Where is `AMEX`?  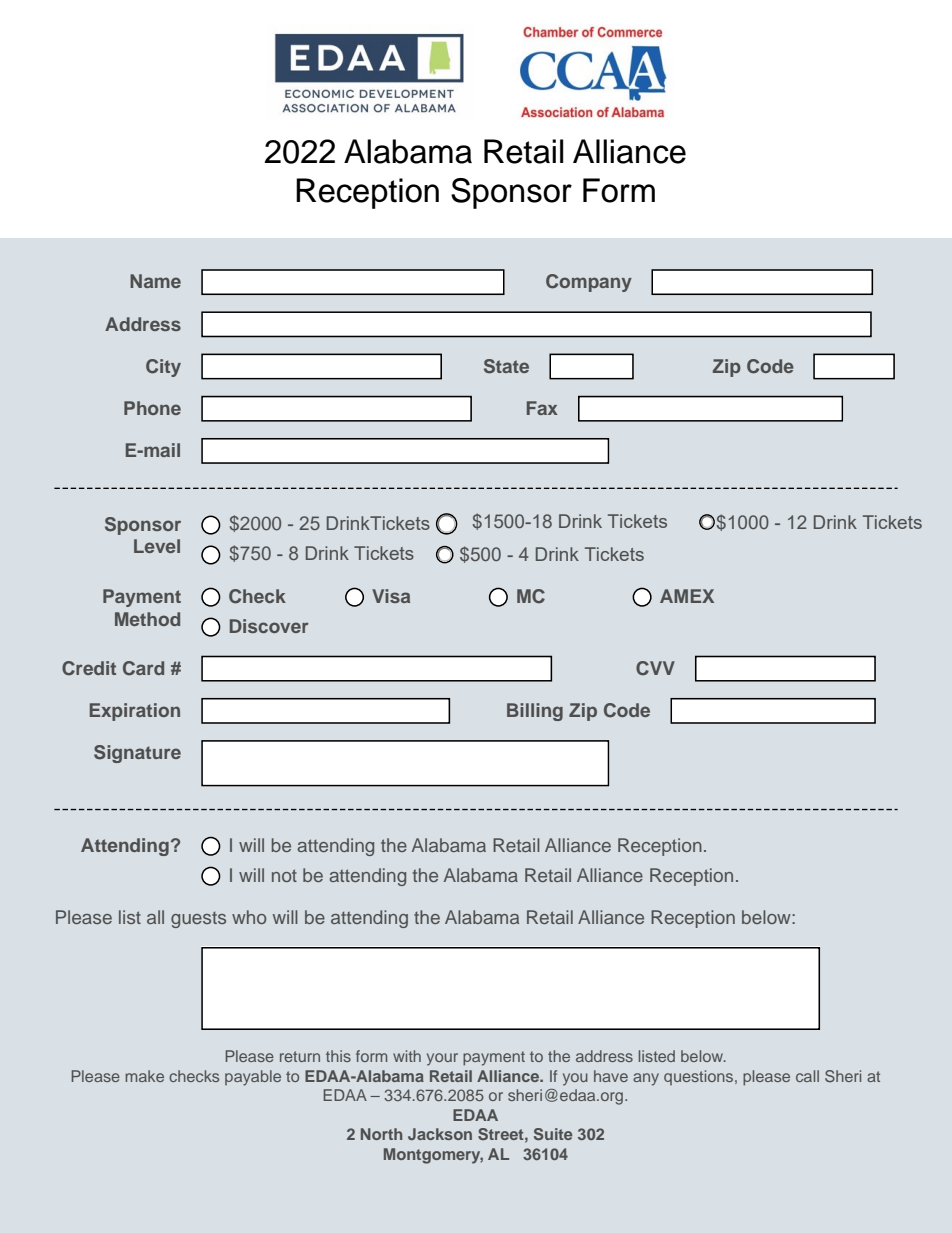 AMEX is located at coordinates (687, 596).
